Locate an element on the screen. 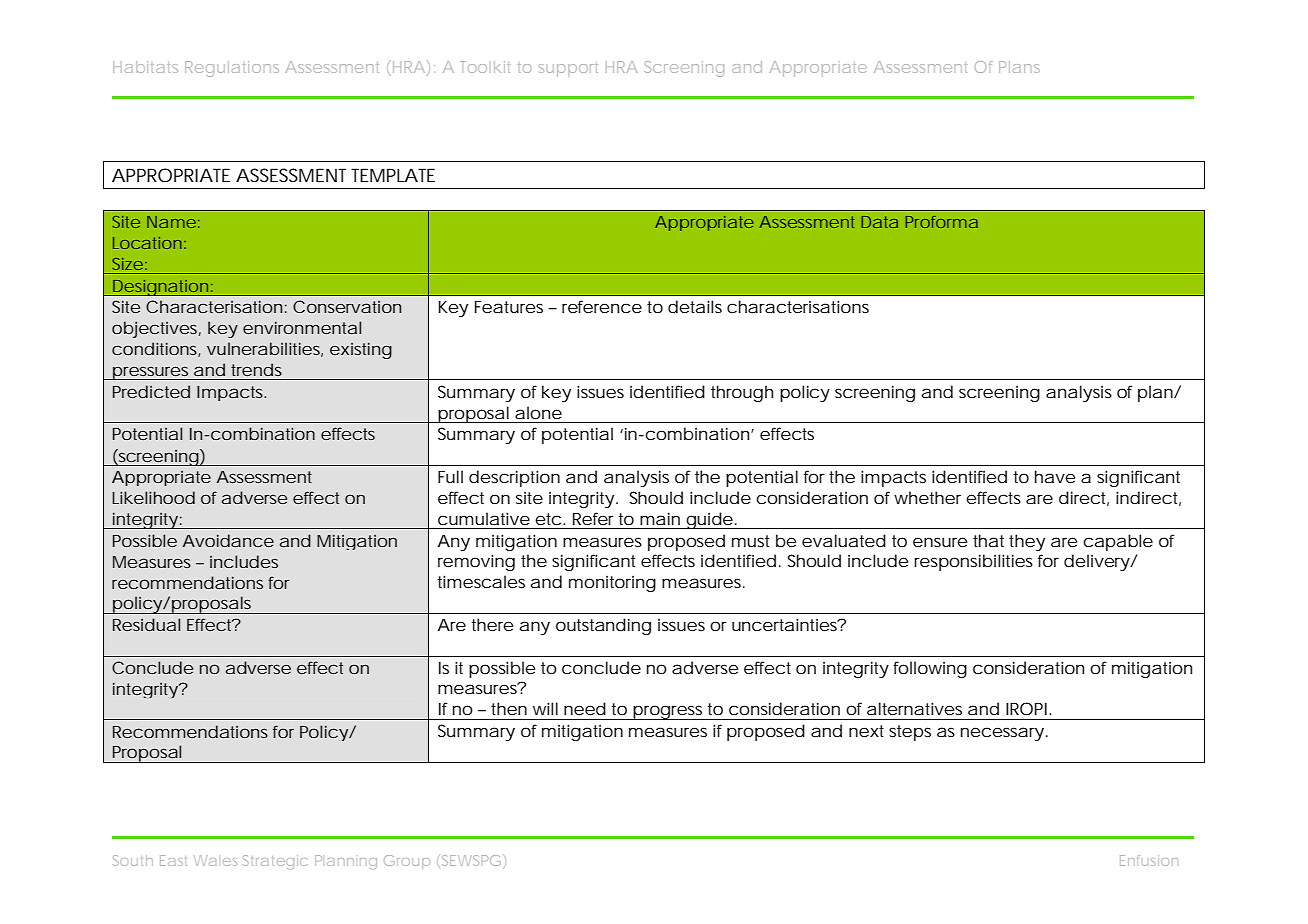 The height and width of the screenshot is (924, 1308). Toolkit is located at coordinates (485, 67).
